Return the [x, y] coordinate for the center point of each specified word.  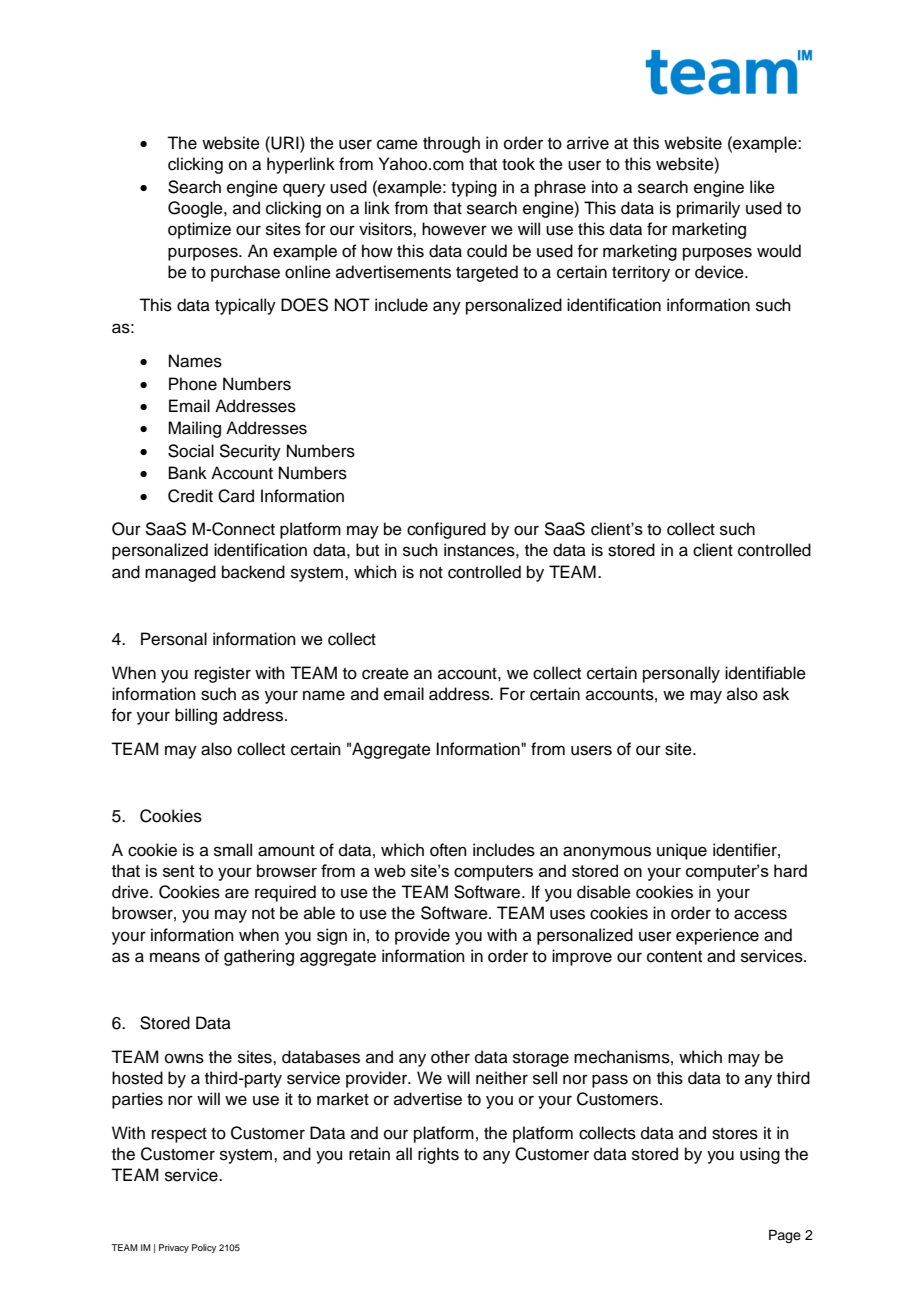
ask [776, 694]
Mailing [194, 429]
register [223, 674]
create [385, 674]
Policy [204, 1248]
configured [446, 530]
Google [196, 209]
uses [567, 914]
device [720, 272]
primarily [708, 209]
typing [474, 188]
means [175, 957]
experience [717, 936]
